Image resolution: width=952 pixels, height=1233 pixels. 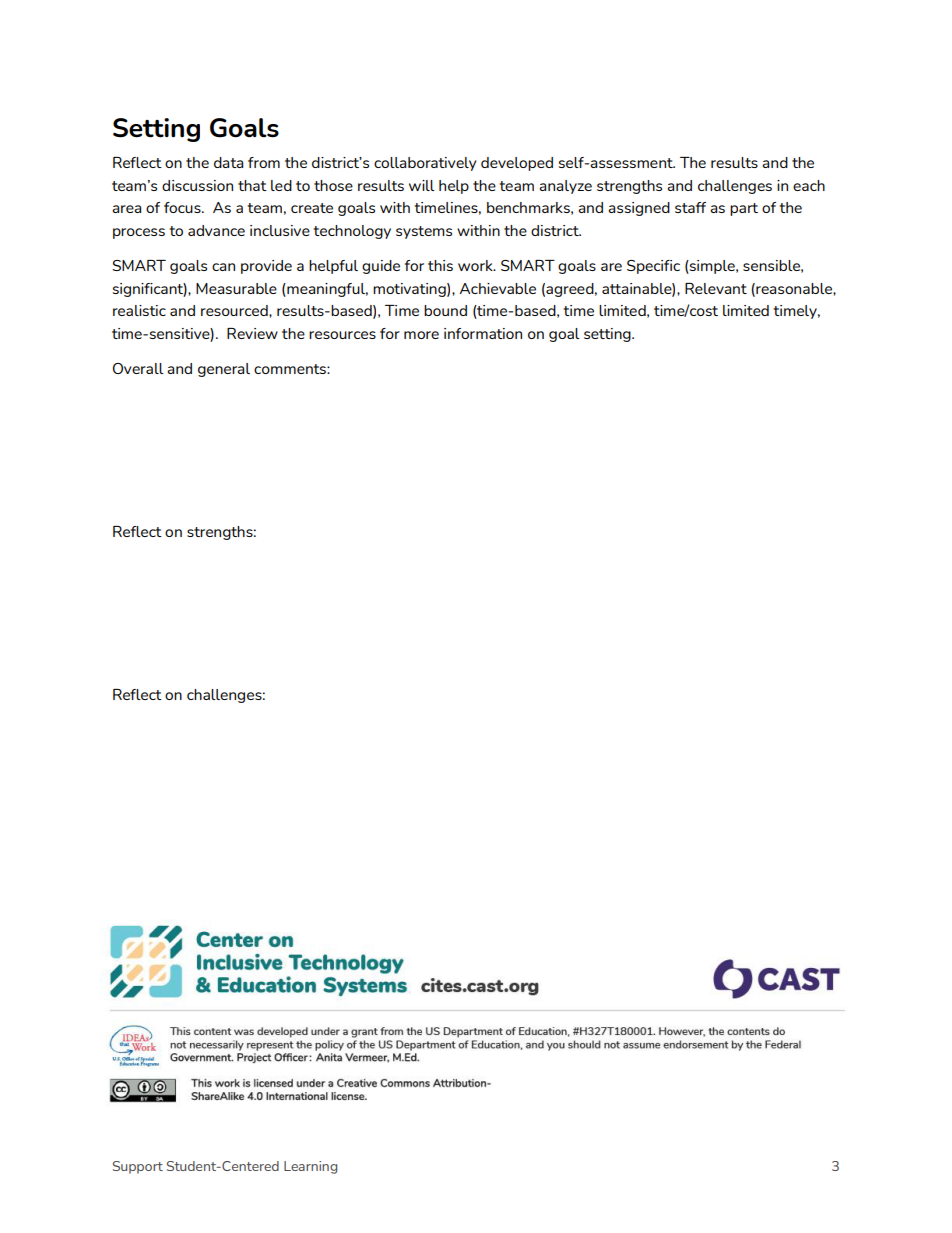 I want to click on will, so click(x=422, y=185).
